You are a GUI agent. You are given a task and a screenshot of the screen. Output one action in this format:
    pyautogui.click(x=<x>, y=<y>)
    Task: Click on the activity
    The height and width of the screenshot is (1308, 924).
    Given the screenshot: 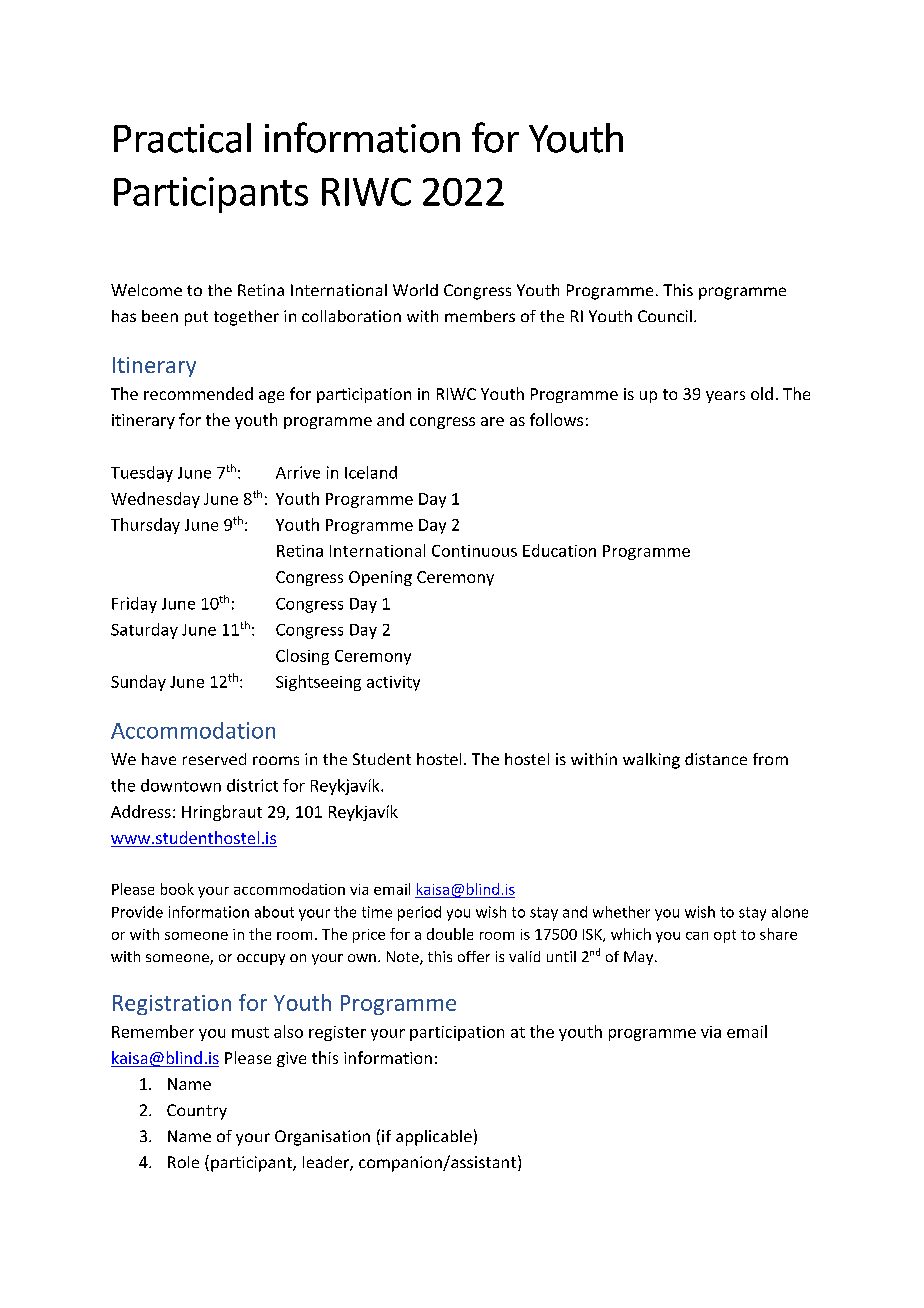 What is the action you would take?
    pyautogui.click(x=393, y=683)
